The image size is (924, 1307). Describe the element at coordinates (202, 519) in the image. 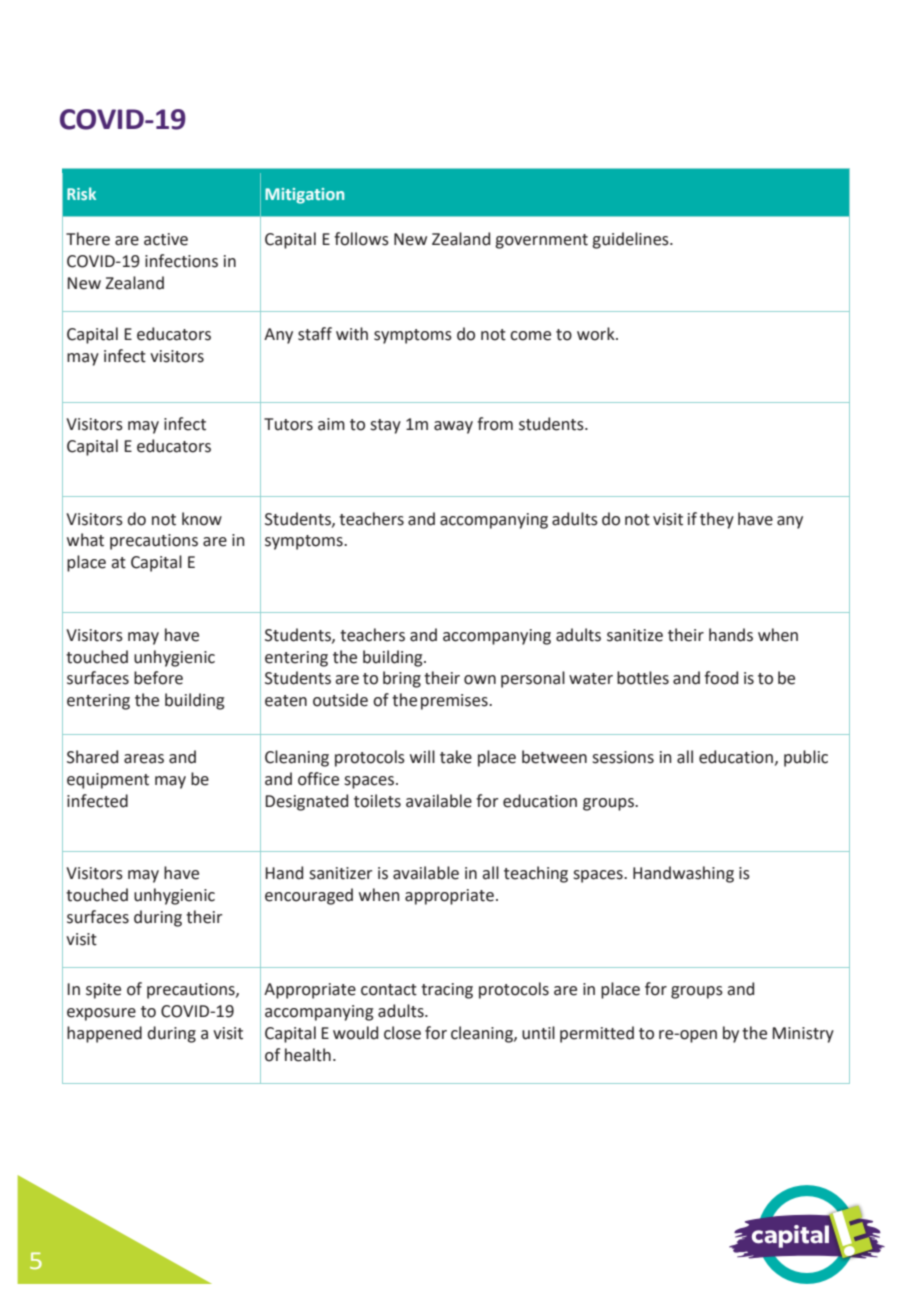

I see `know` at that location.
